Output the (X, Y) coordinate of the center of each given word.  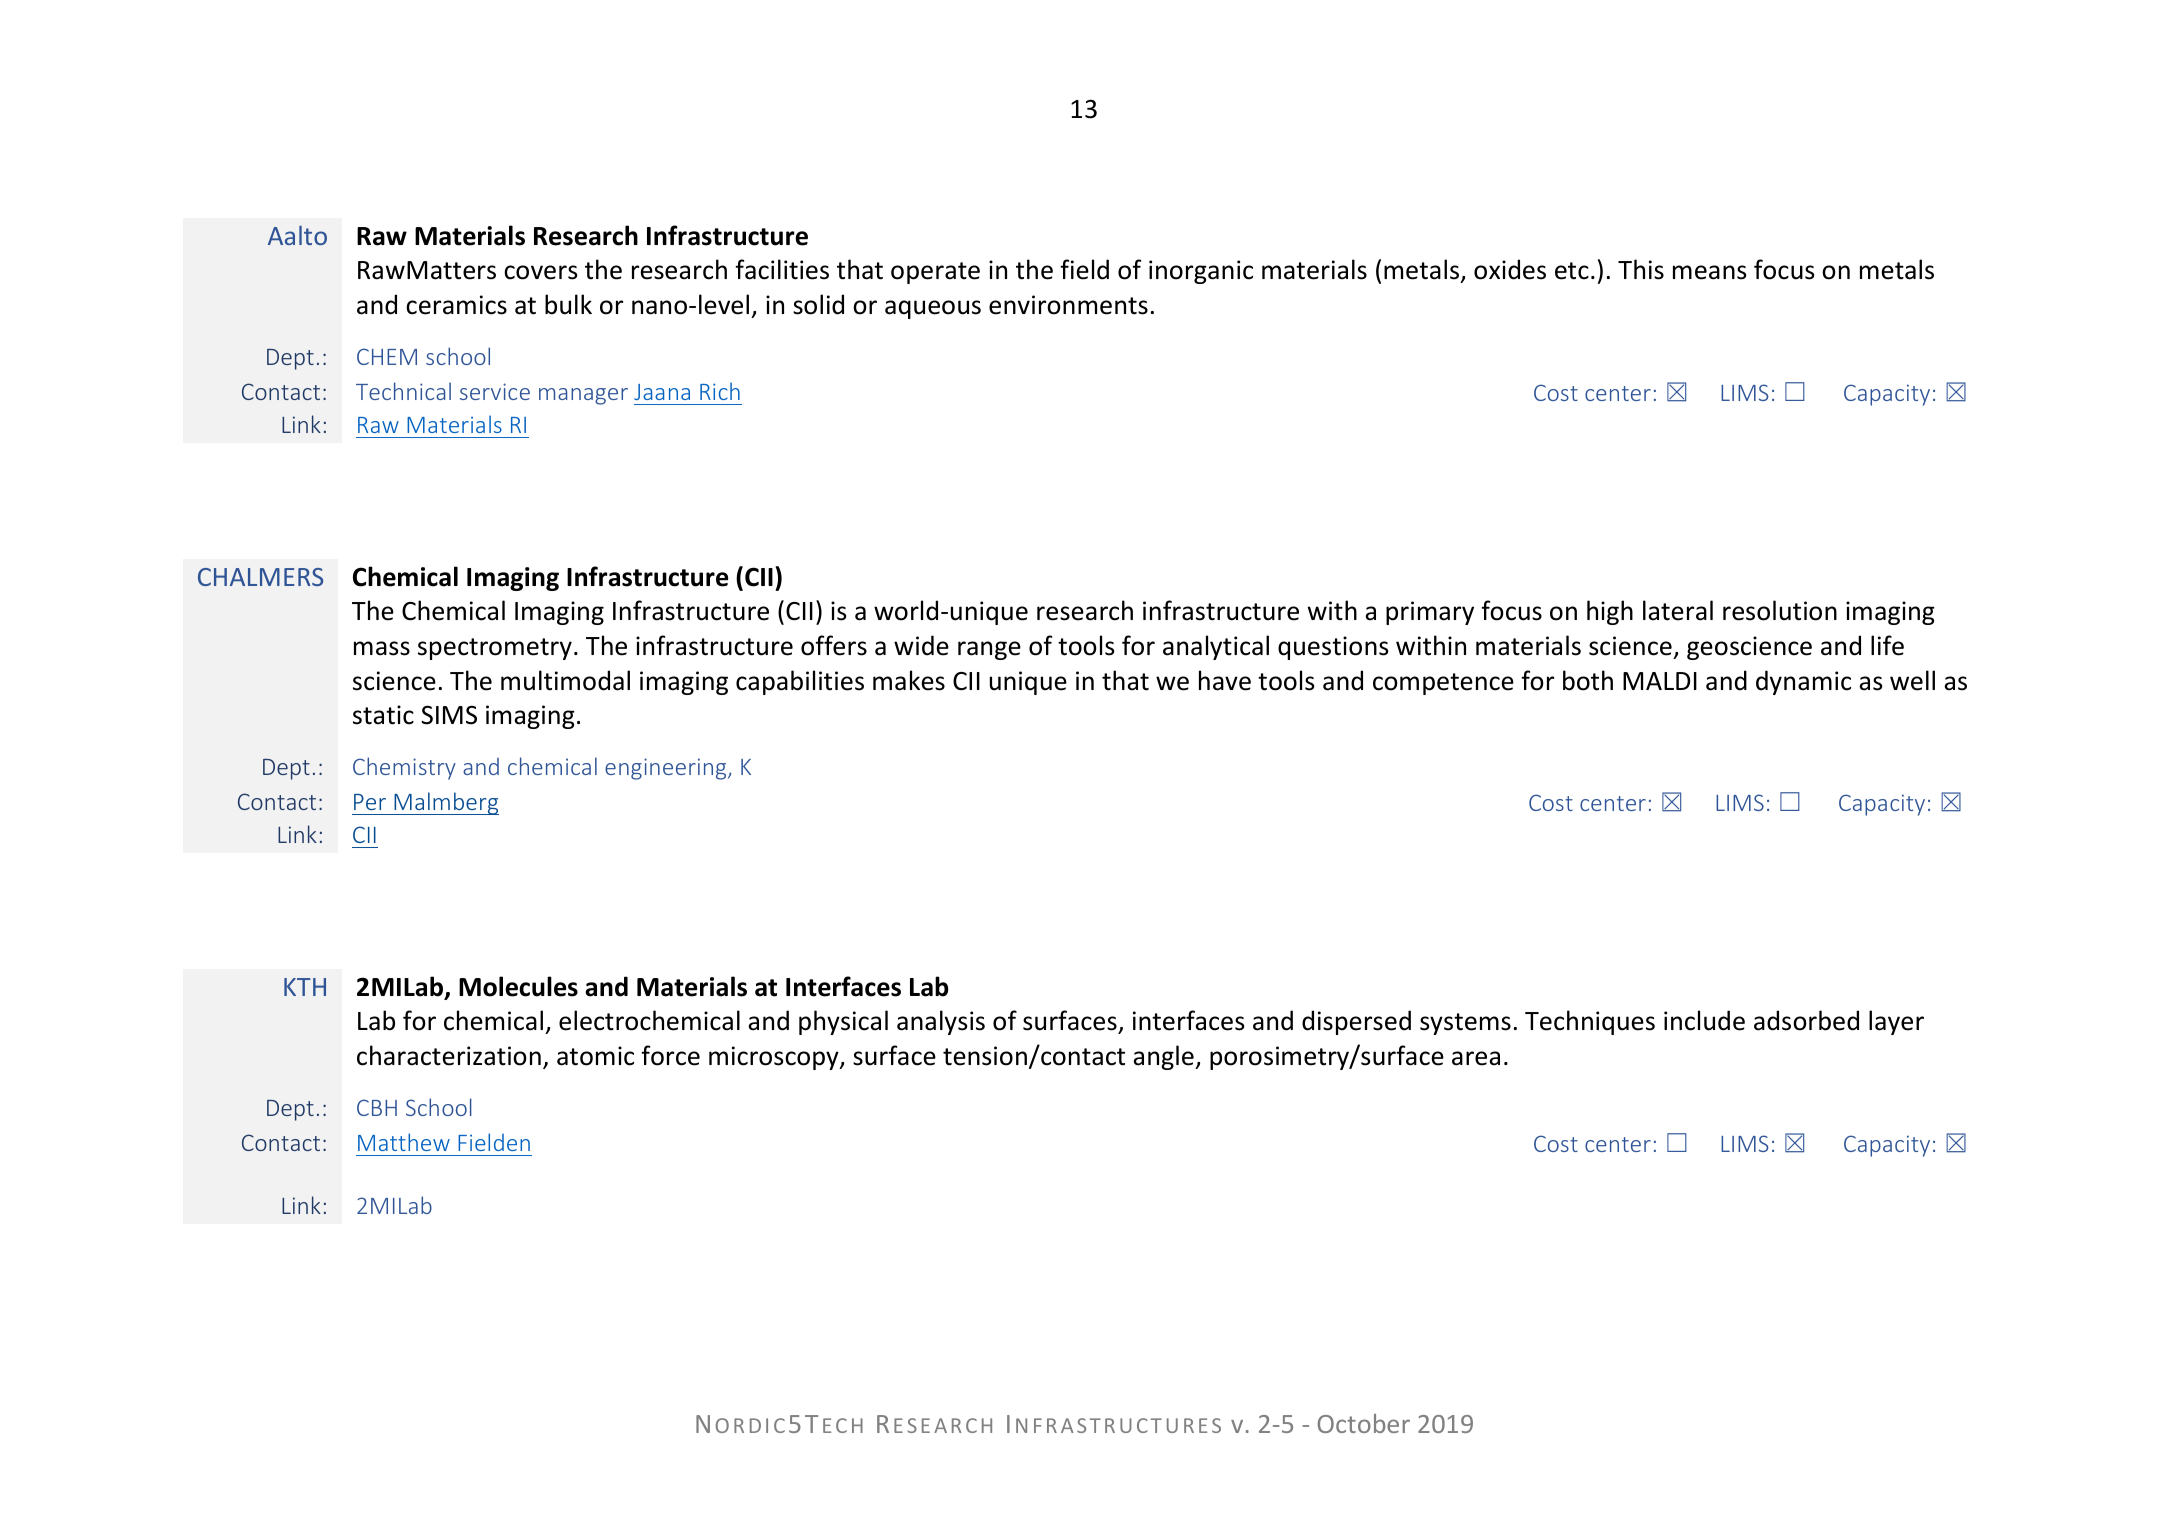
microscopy (775, 1058)
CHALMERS (260, 577)
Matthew (404, 1142)
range (989, 650)
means (1709, 272)
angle (1164, 1057)
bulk (568, 304)
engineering (667, 769)
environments (1068, 305)
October (1364, 1423)
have (1225, 680)
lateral (1678, 610)
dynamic (1803, 682)
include (1704, 1020)
